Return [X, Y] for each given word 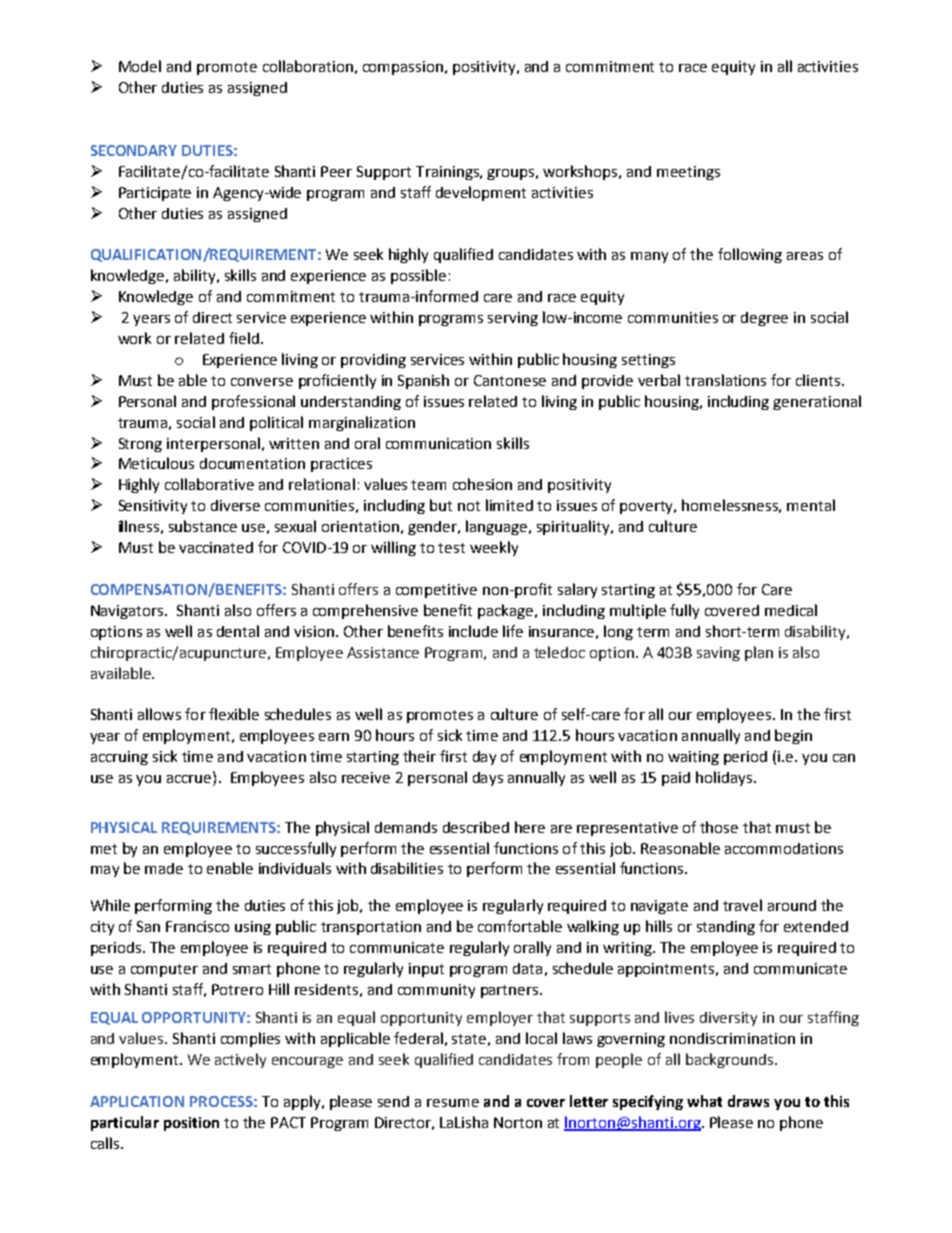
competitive [436, 591]
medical [791, 610]
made [164, 868]
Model [140, 66]
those [719, 827]
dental [238, 631]
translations [725, 380]
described [476, 827]
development [481, 193]
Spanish [423, 381]
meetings [688, 173]
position [191, 1124]
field [244, 338]
